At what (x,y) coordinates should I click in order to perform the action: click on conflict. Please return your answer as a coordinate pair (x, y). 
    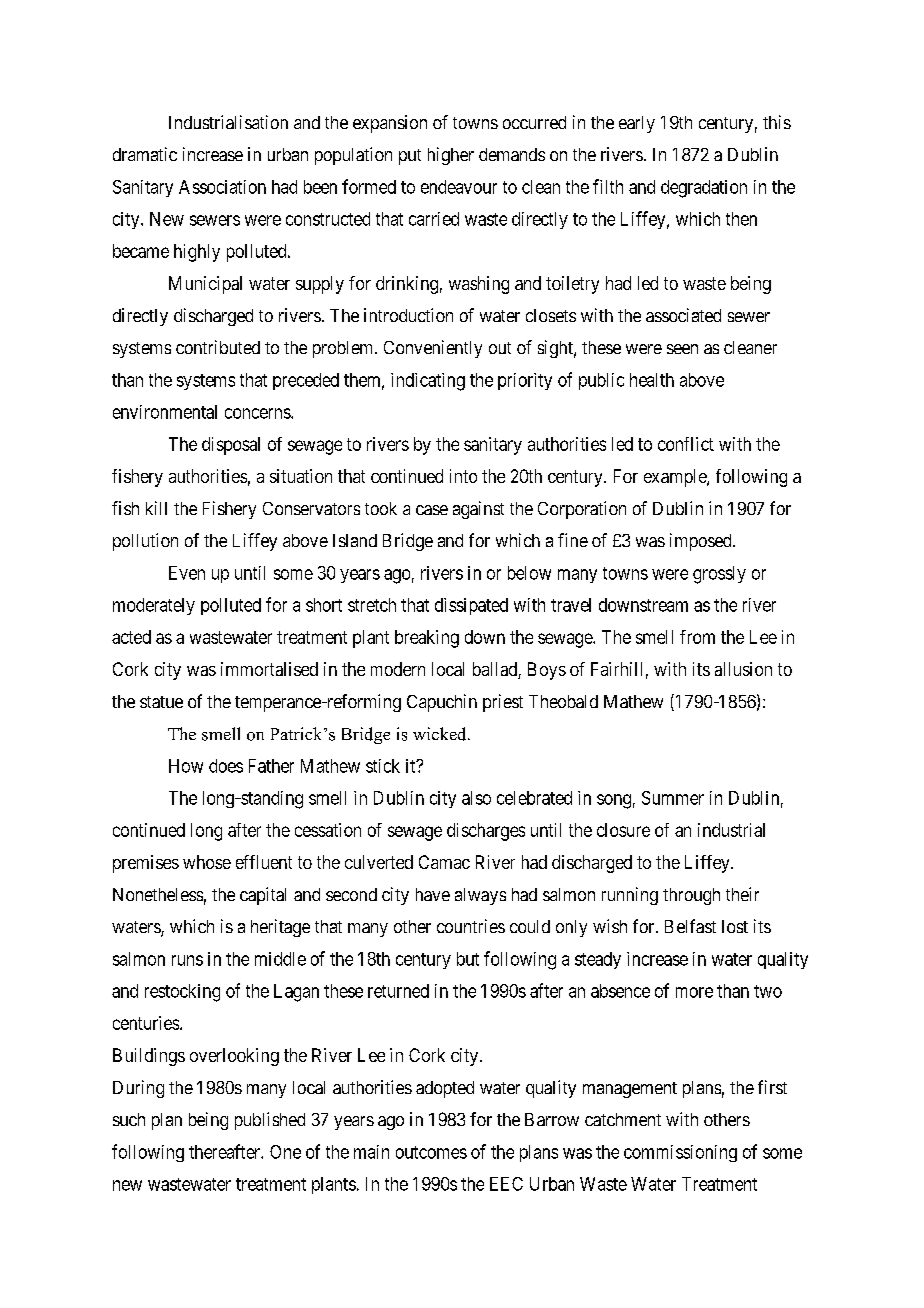
    Looking at the image, I should click on (686, 444).
